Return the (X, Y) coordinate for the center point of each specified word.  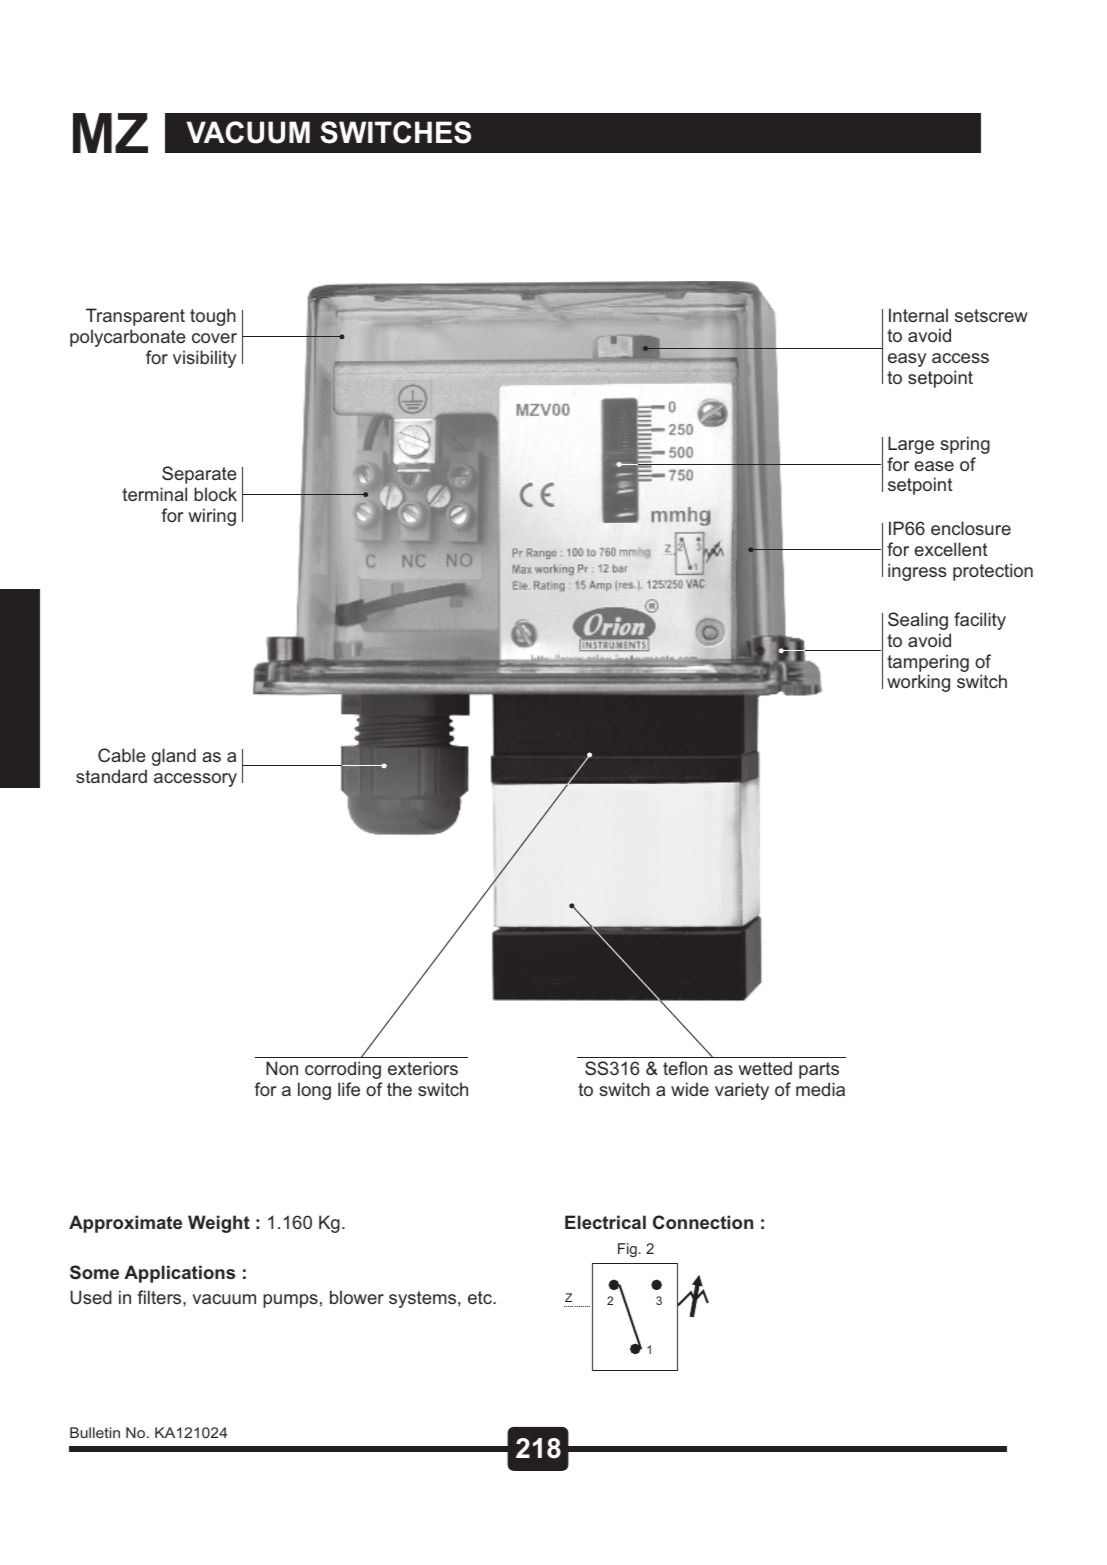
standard (111, 776)
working (918, 683)
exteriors (423, 1068)
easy (907, 360)
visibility (204, 359)
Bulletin (95, 1432)
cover (214, 338)
